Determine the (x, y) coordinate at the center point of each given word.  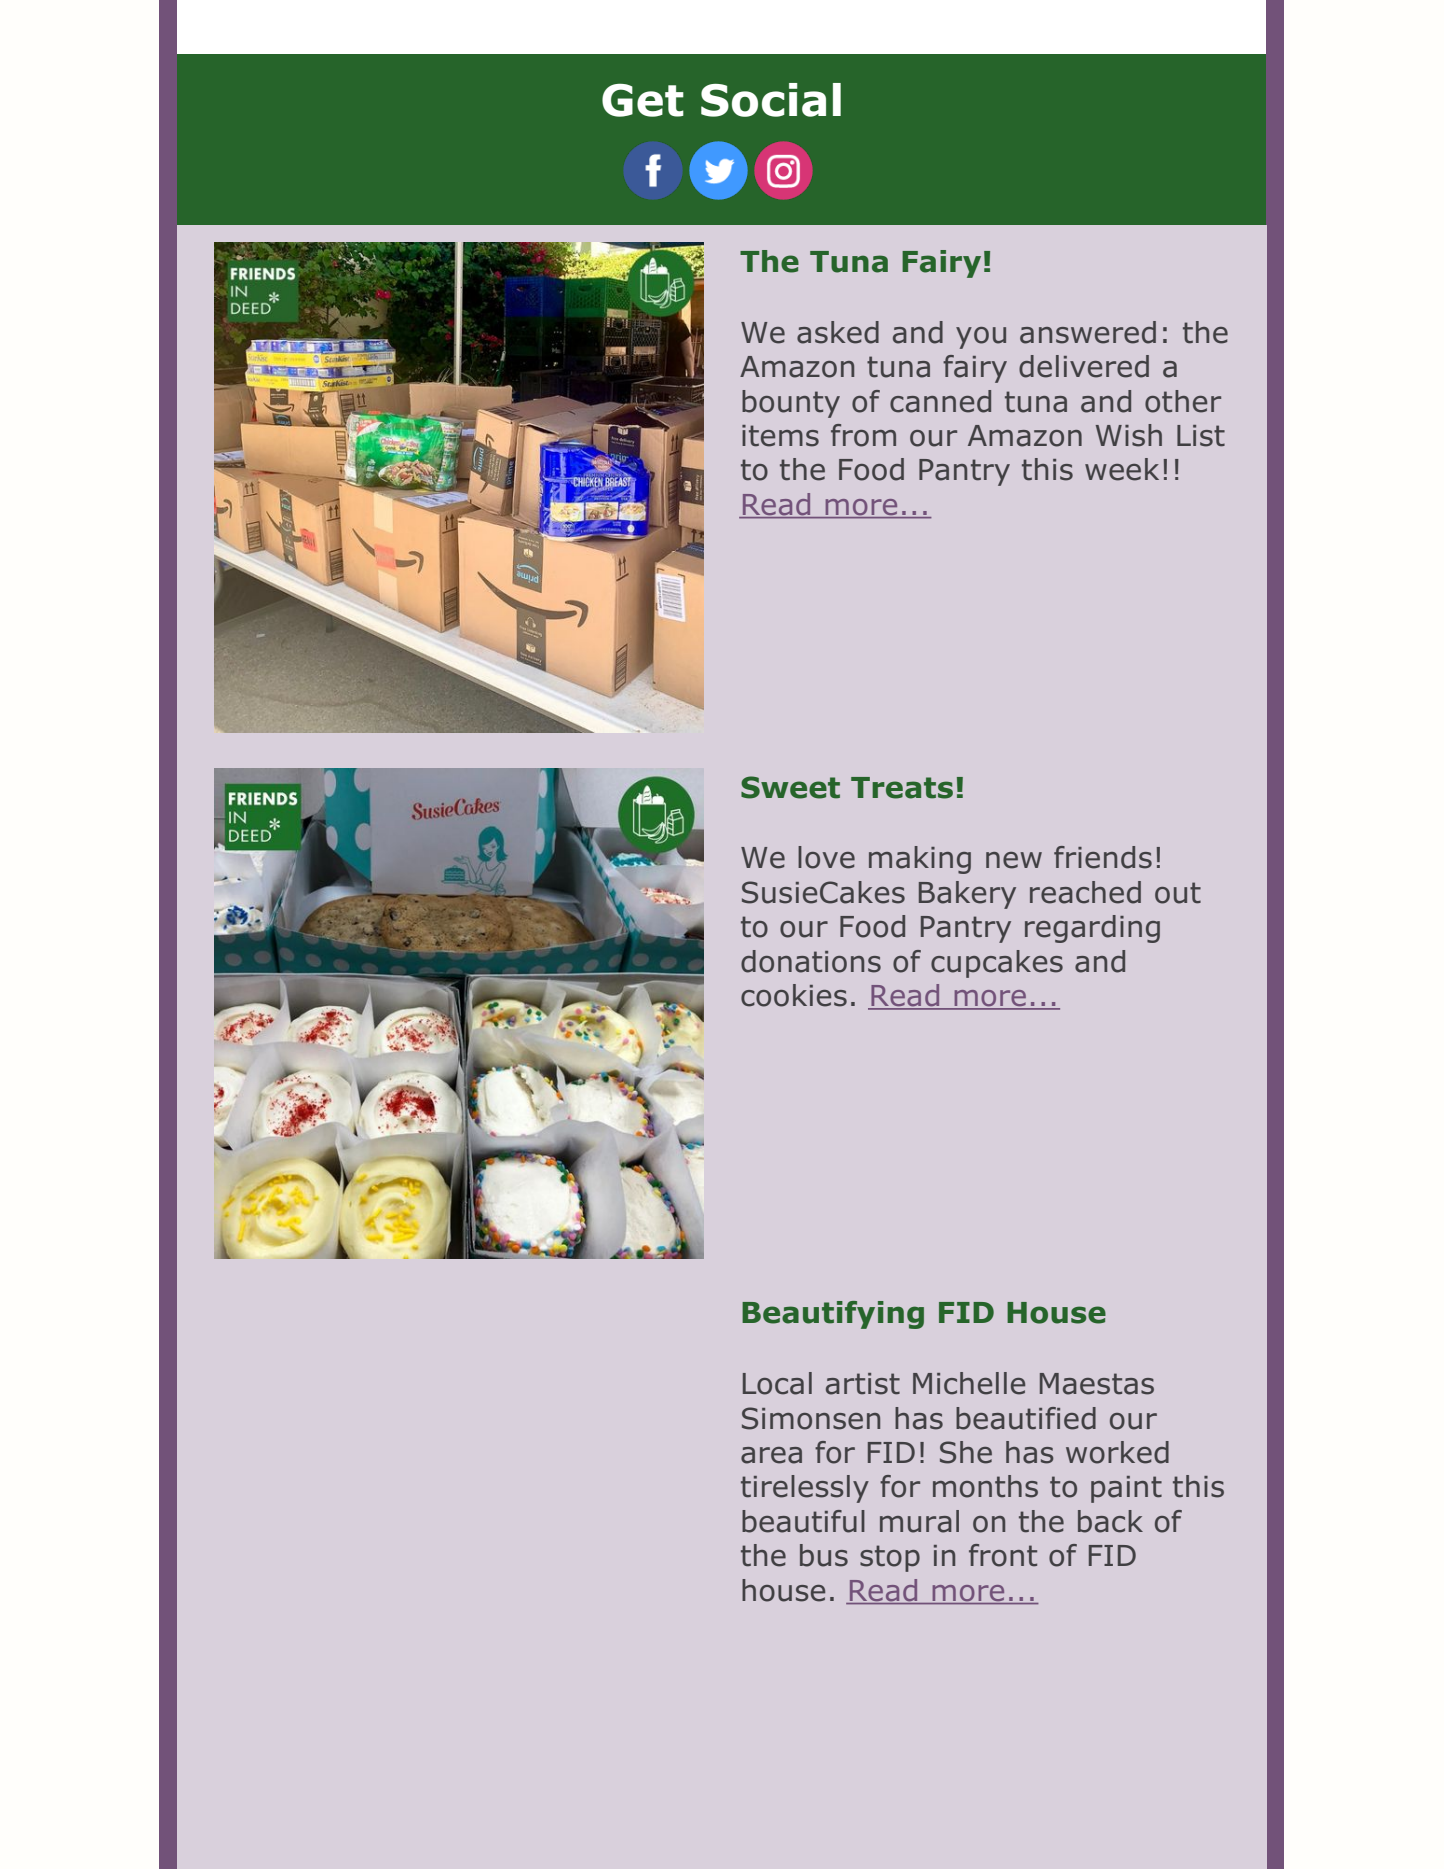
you (981, 338)
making (920, 860)
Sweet (790, 787)
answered (1088, 332)
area (771, 1455)
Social (771, 100)
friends (1103, 857)
